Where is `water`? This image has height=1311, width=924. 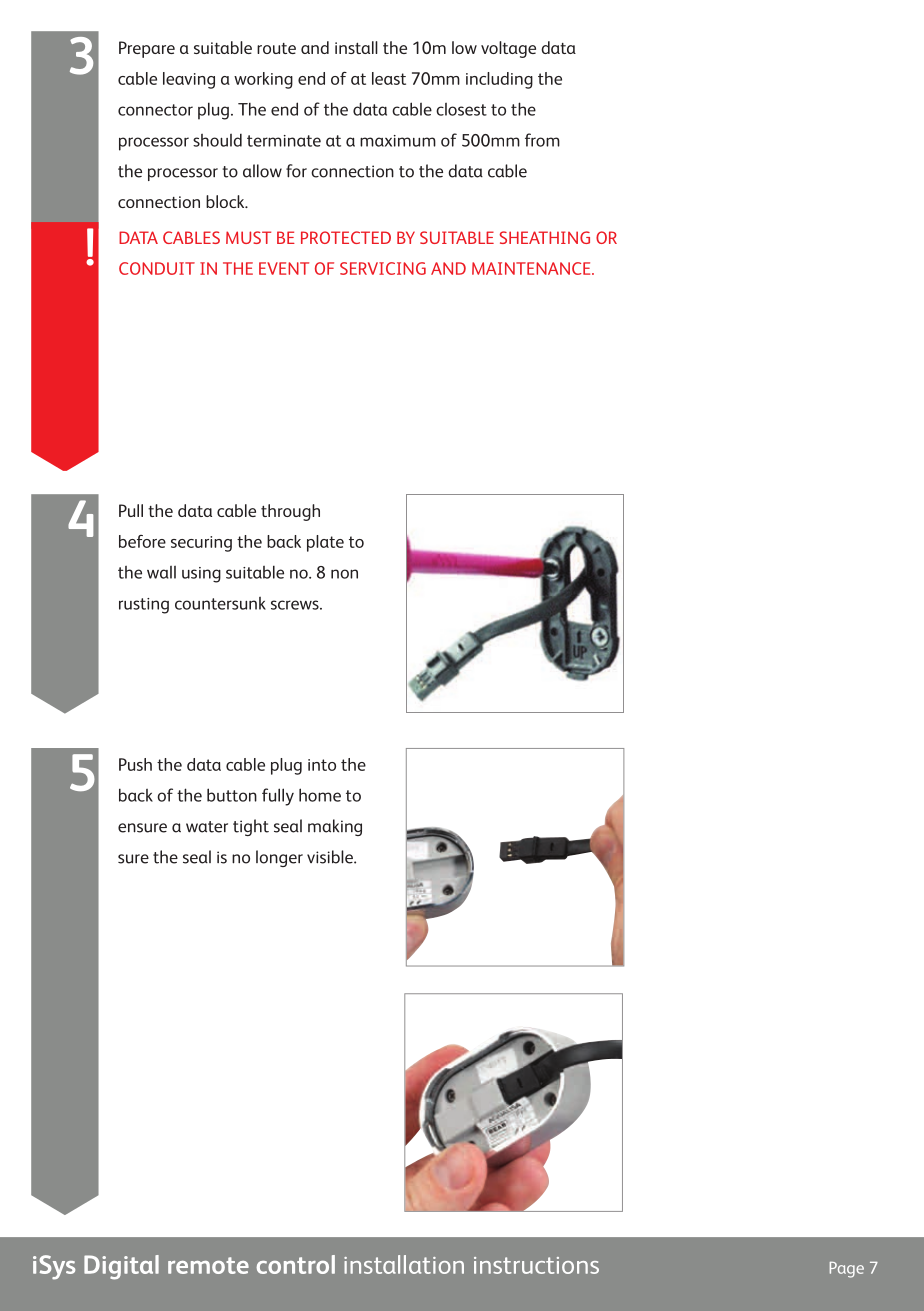 water is located at coordinates (207, 827).
